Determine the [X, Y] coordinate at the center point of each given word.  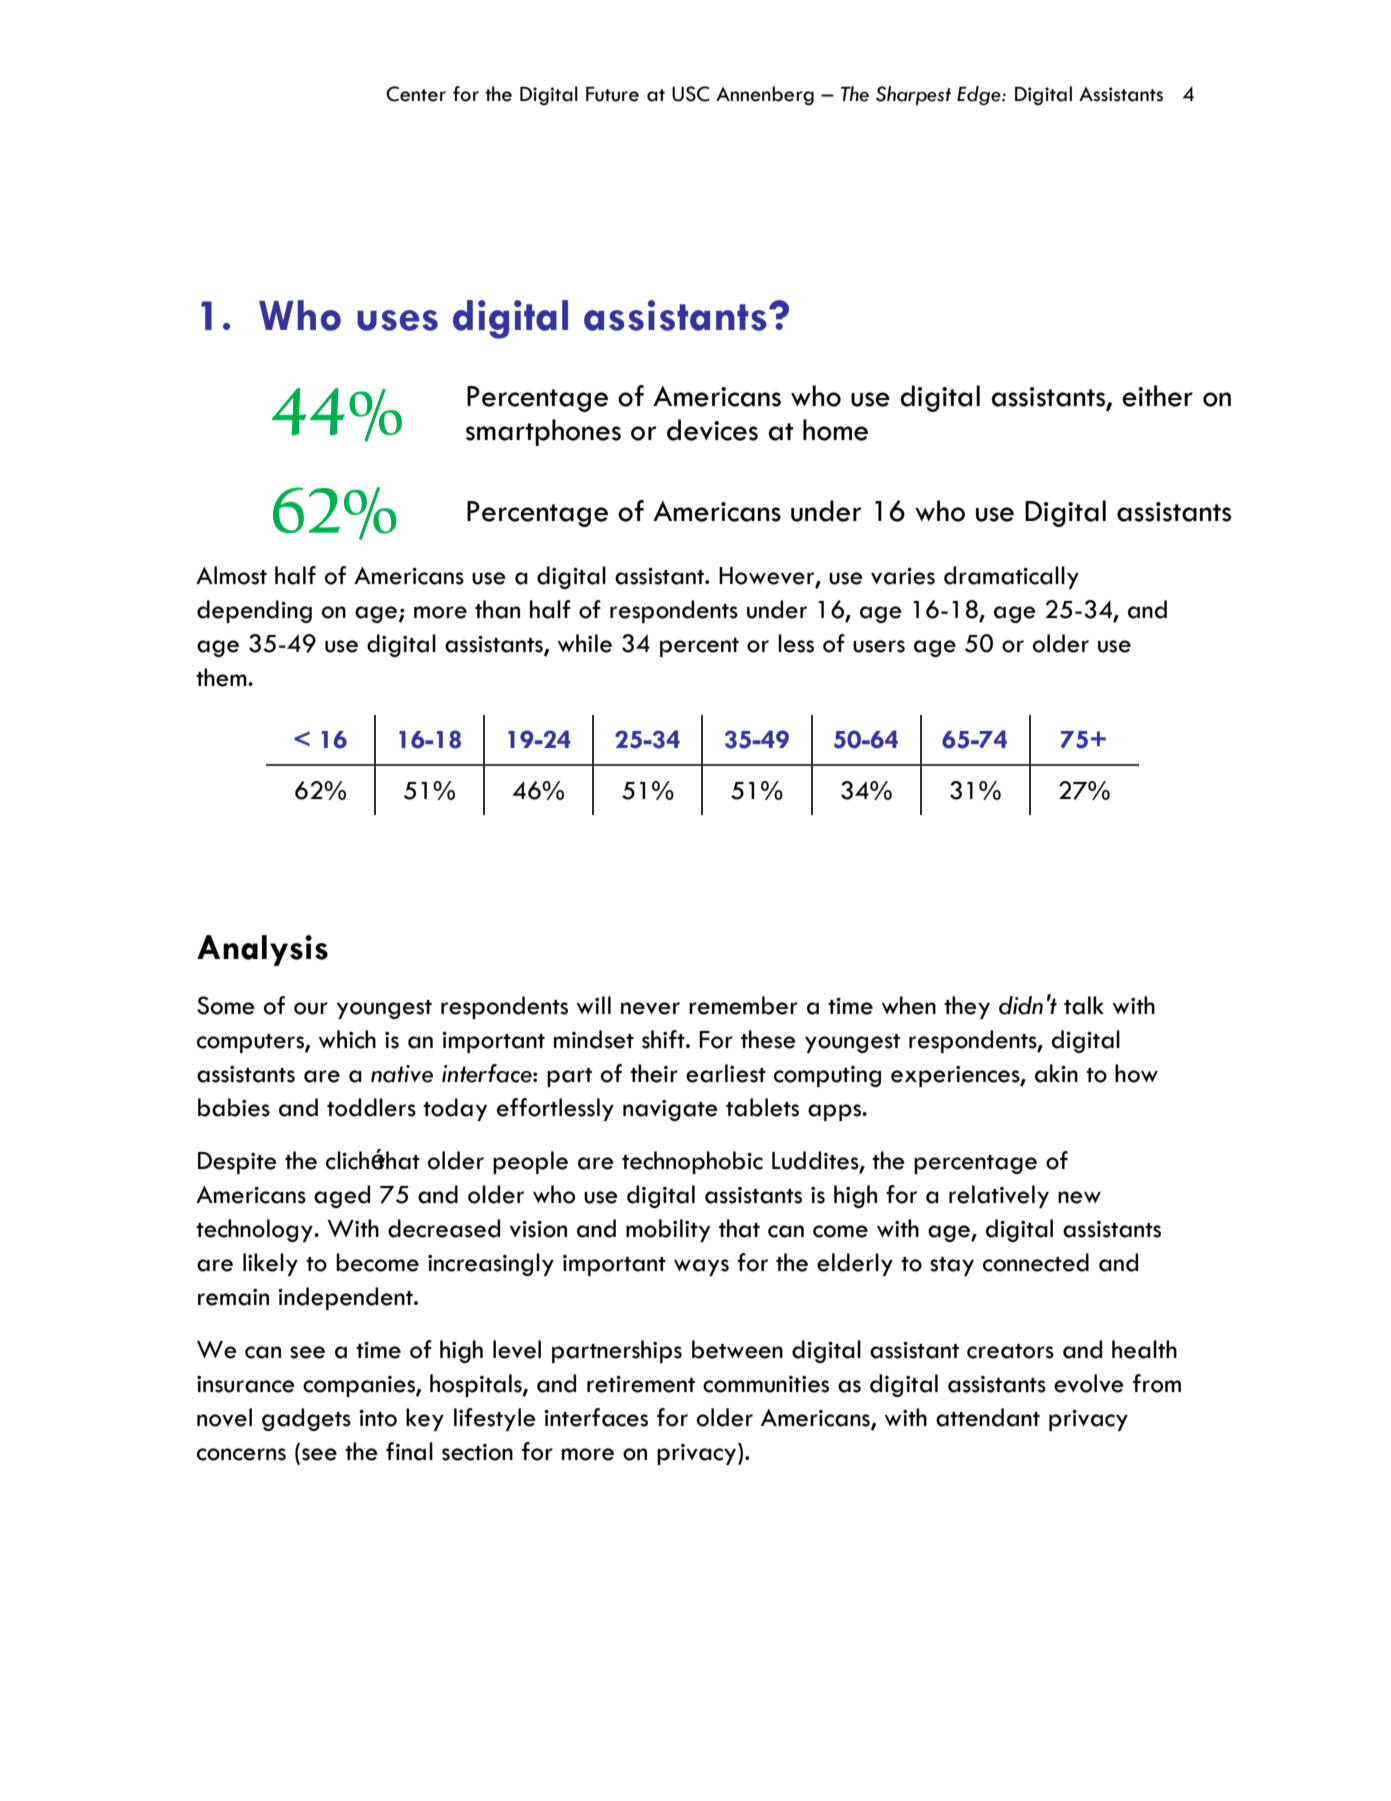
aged [342, 1196]
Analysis [262, 950]
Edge [980, 96]
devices [712, 430]
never [650, 1008]
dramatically [1011, 577]
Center [416, 94]
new [1079, 1197]
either [1157, 396]
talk [1084, 1005]
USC [691, 94]
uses [397, 320]
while [585, 643]
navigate [670, 1110]
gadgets [306, 1419]
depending [254, 611]
